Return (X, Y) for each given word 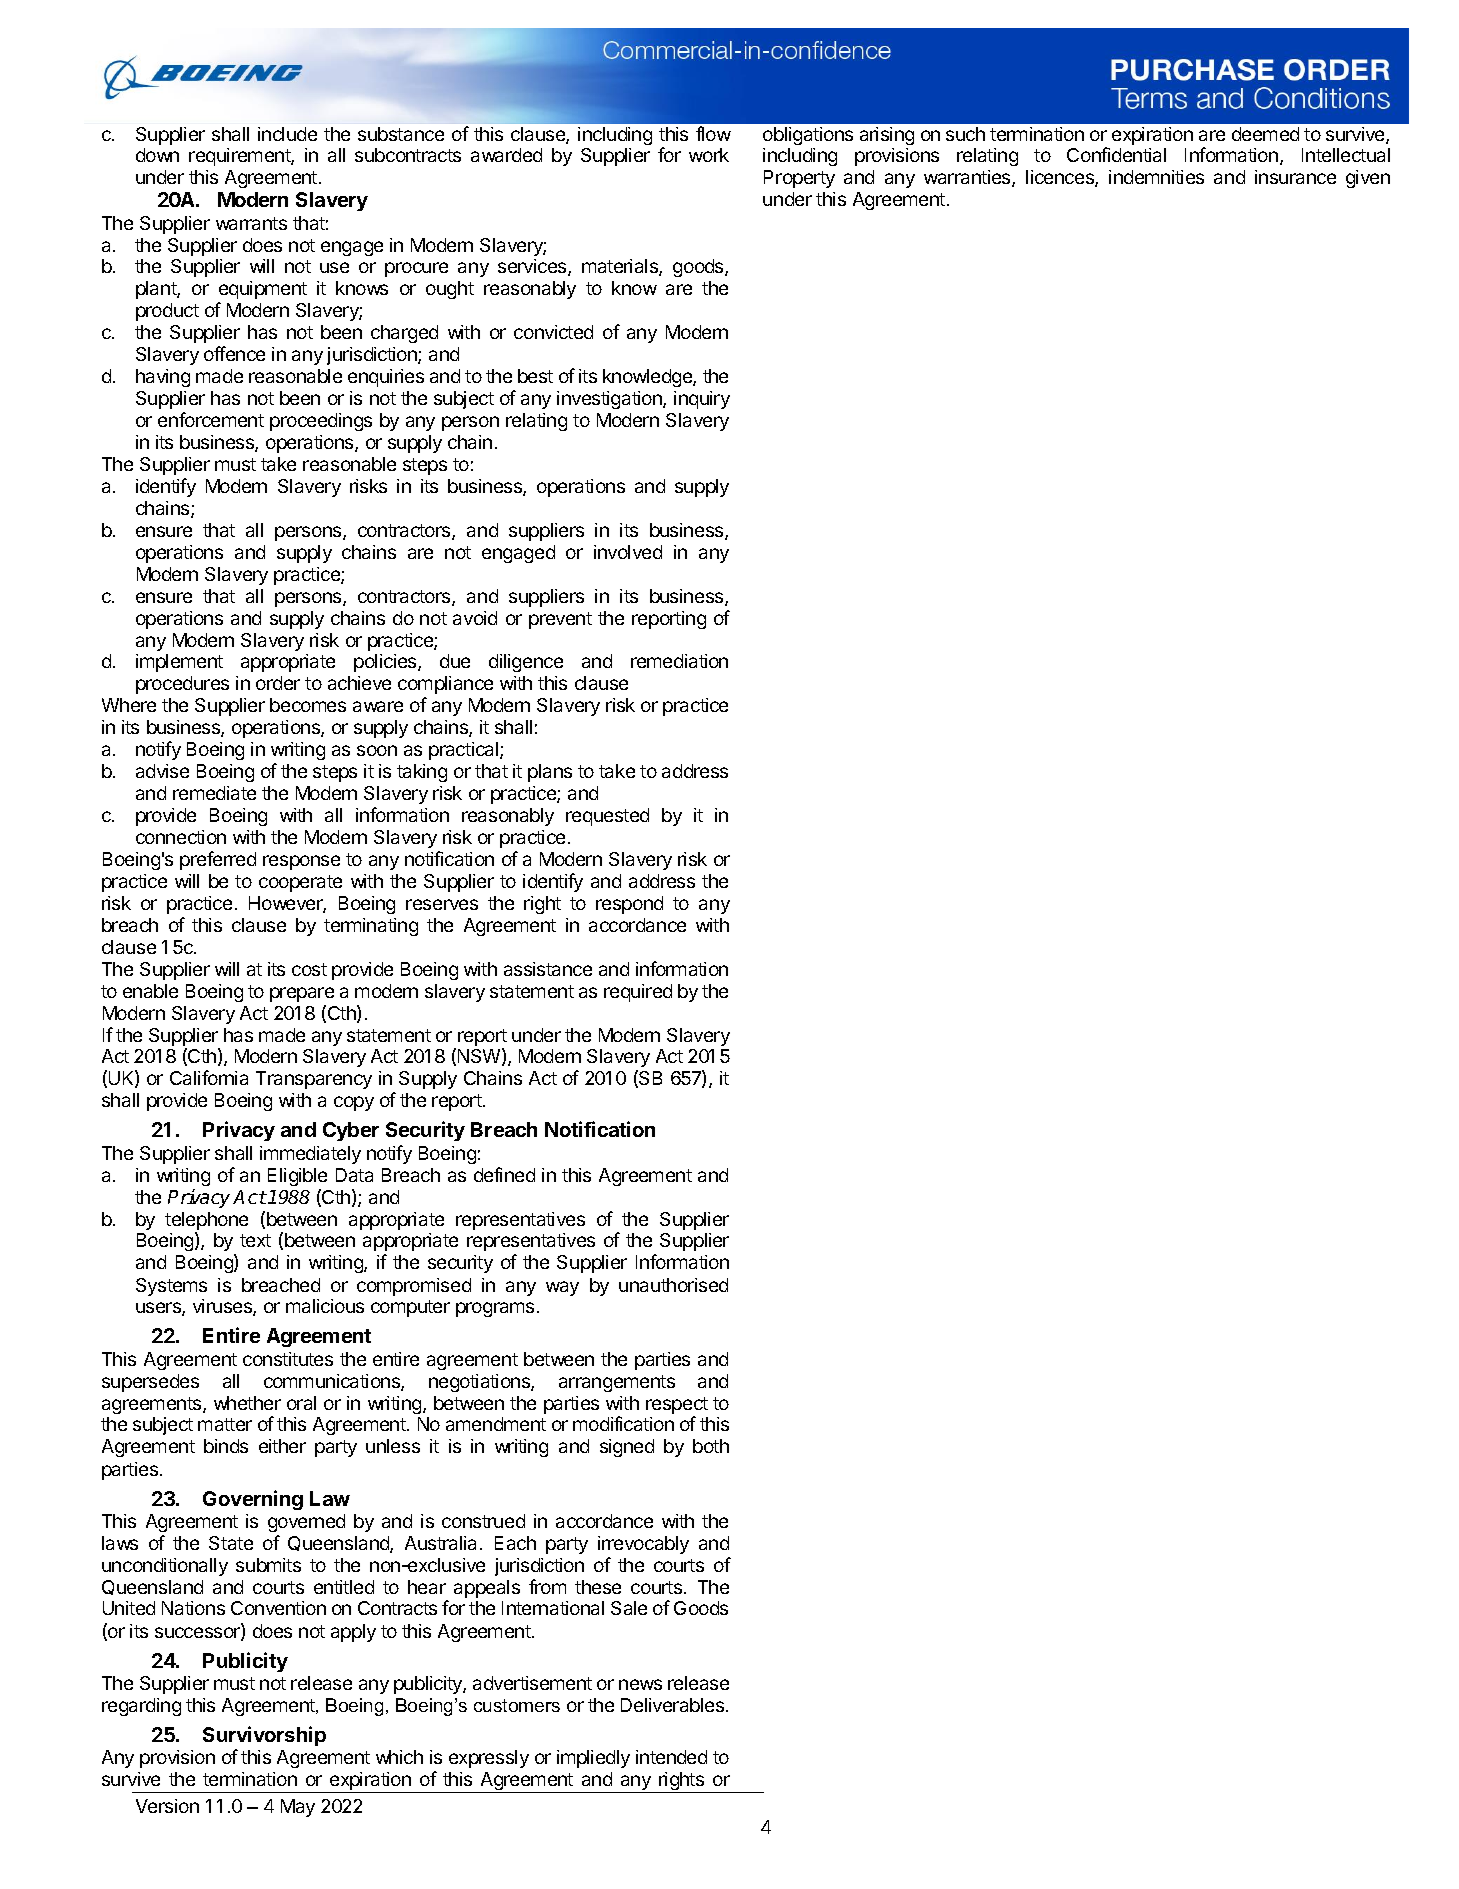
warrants (251, 223)
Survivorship (264, 1736)
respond (629, 905)
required (638, 993)
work (709, 155)
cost (309, 969)
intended (671, 1757)
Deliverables (674, 1705)
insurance (1295, 177)
